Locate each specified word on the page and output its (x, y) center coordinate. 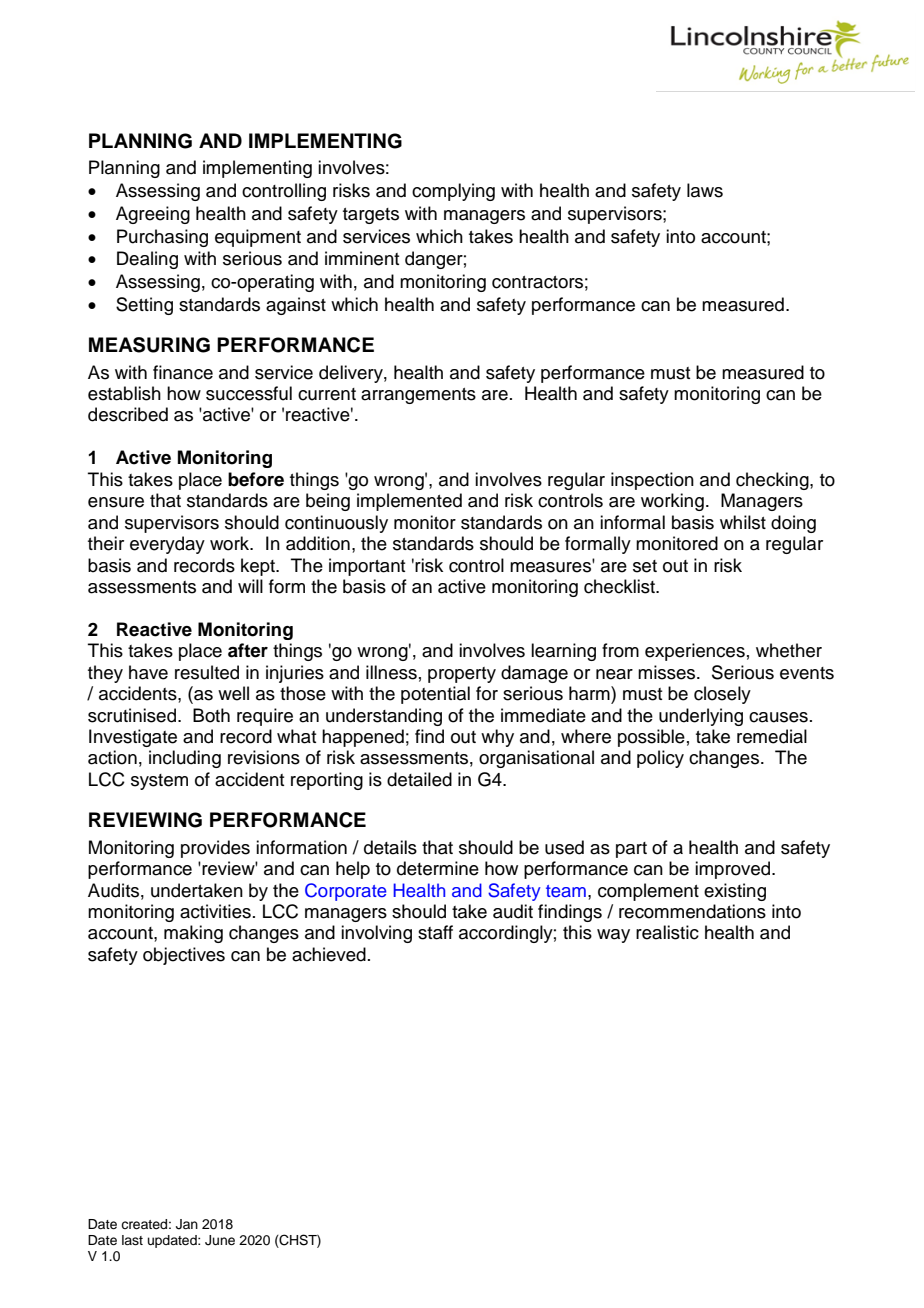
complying (453, 192)
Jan (187, 1224)
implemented (409, 502)
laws (705, 190)
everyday (167, 545)
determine (438, 868)
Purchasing (162, 238)
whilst (743, 522)
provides (215, 849)
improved (734, 870)
